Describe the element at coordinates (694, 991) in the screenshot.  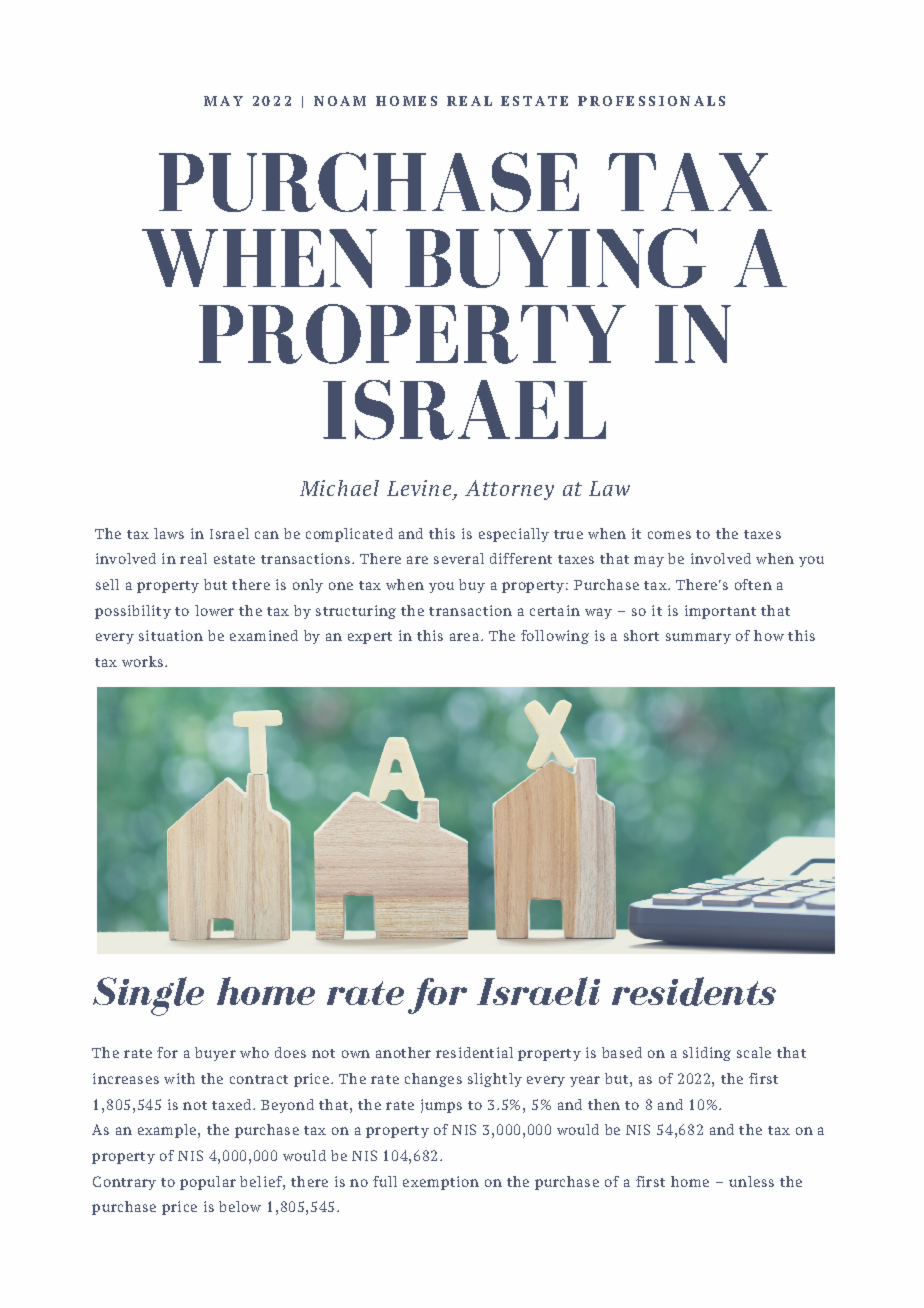
I see `residents` at that location.
